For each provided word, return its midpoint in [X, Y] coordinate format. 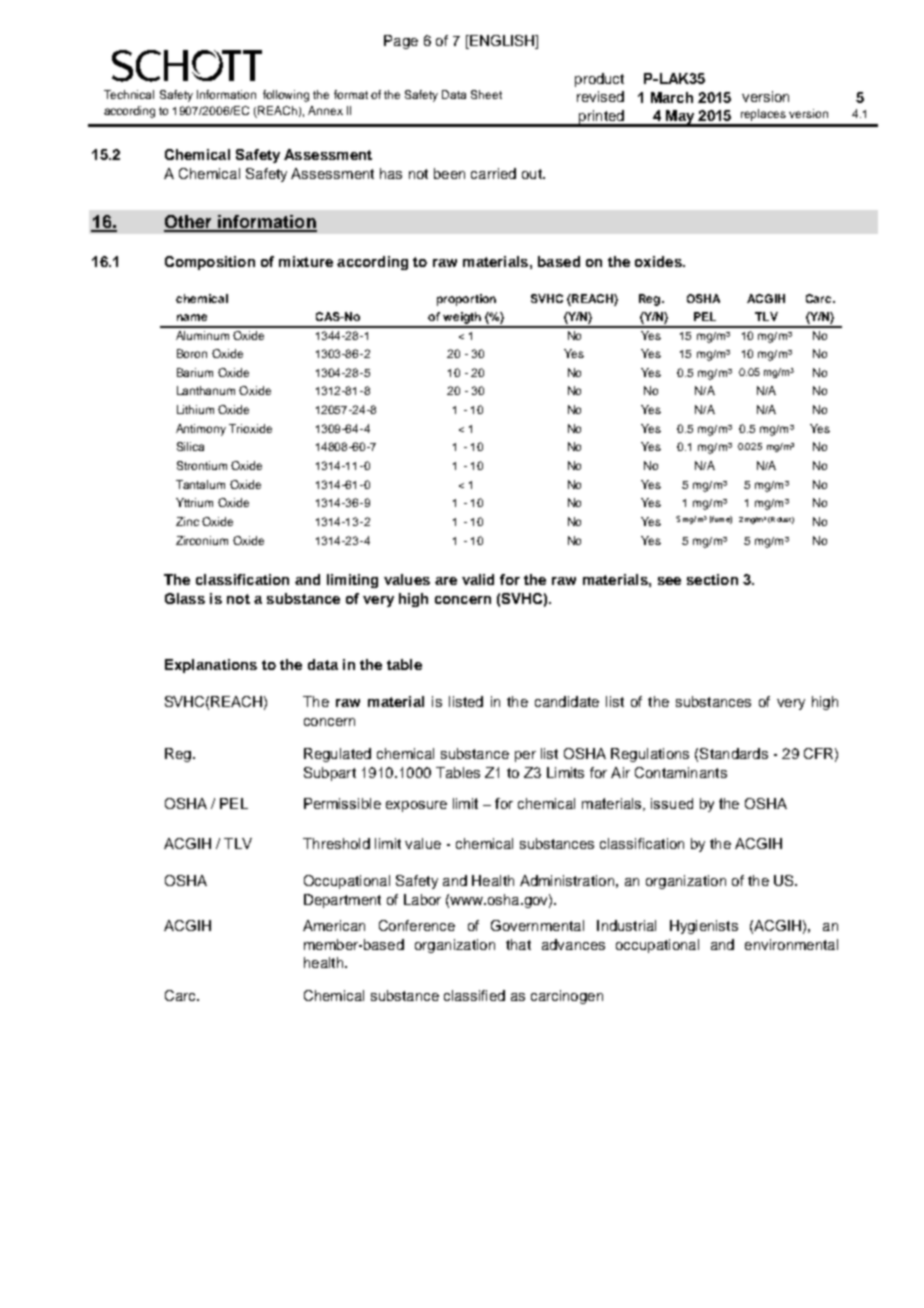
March [672, 97]
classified [474, 995]
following [286, 96]
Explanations [211, 666]
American [334, 925]
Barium [195, 372]
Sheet [486, 94]
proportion [466, 300]
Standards [734, 753]
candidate [567, 701]
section [712, 579]
